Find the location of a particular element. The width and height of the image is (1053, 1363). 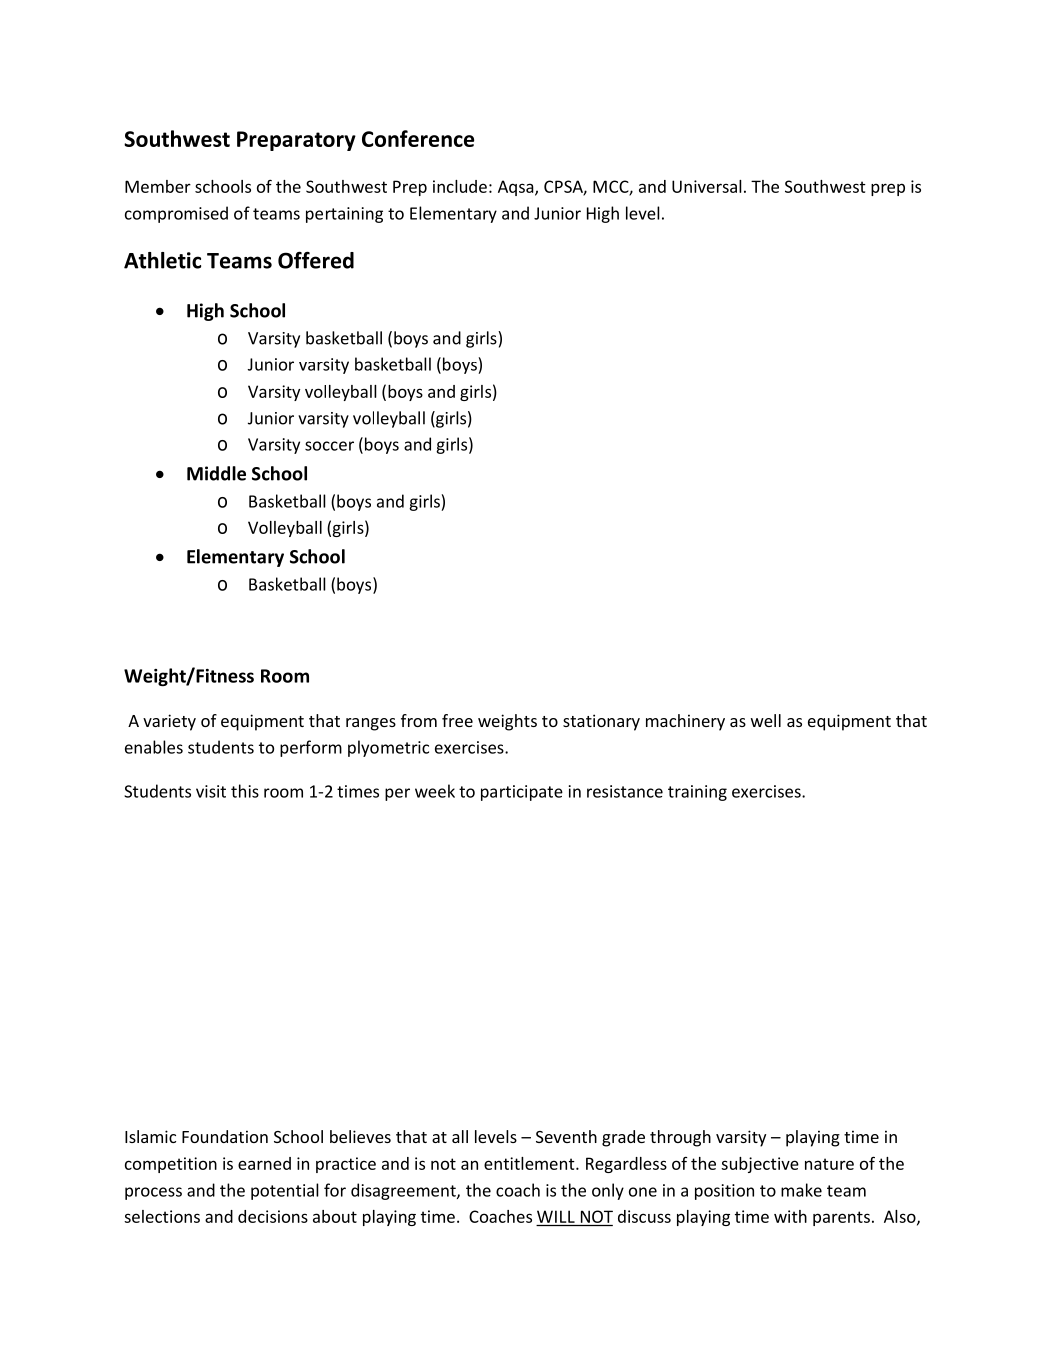

entitlement is located at coordinates (530, 1163).
